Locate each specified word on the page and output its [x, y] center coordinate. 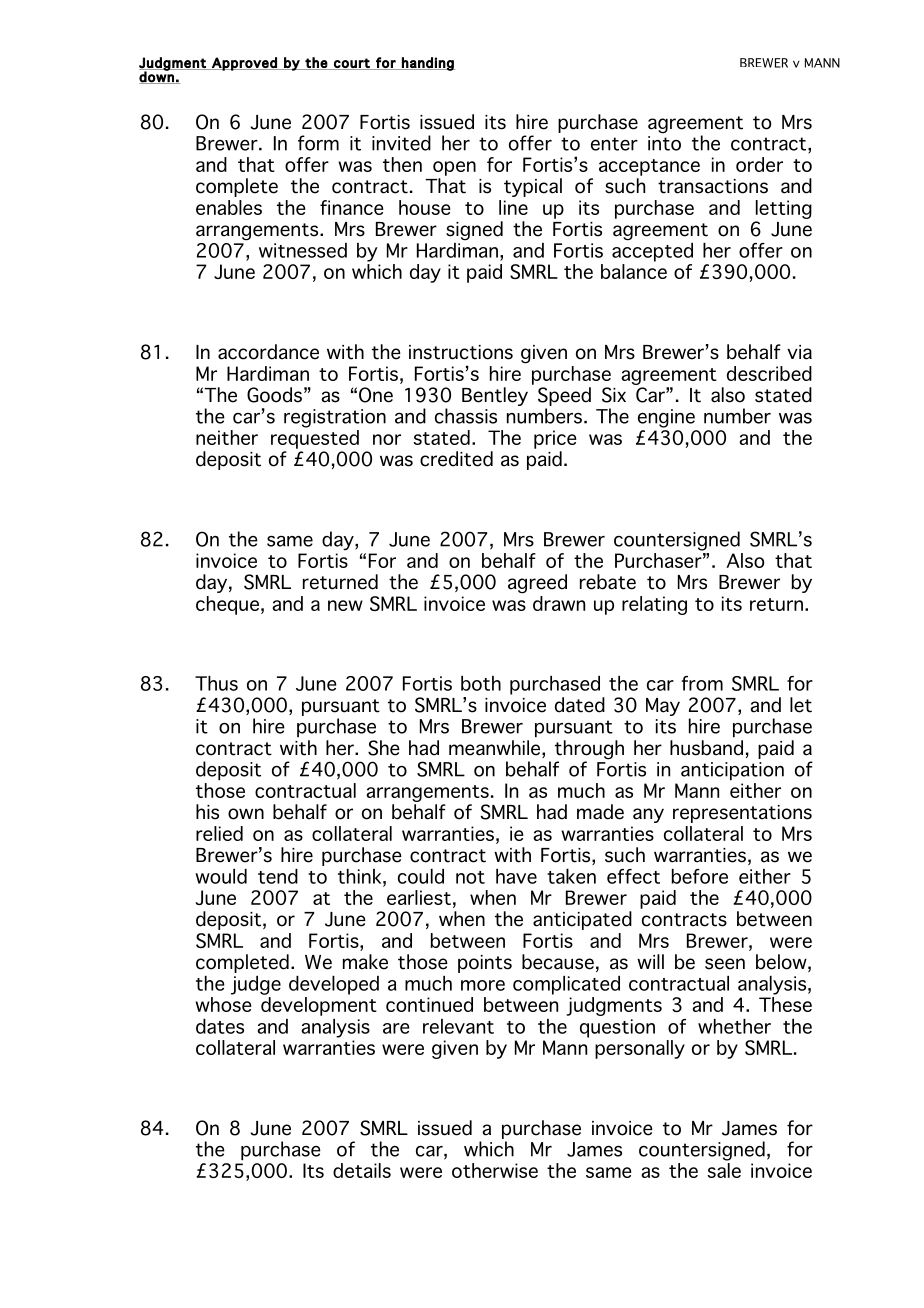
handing [427, 64]
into [664, 143]
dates [220, 1026]
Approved [244, 64]
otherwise [495, 1170]
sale [724, 1170]
